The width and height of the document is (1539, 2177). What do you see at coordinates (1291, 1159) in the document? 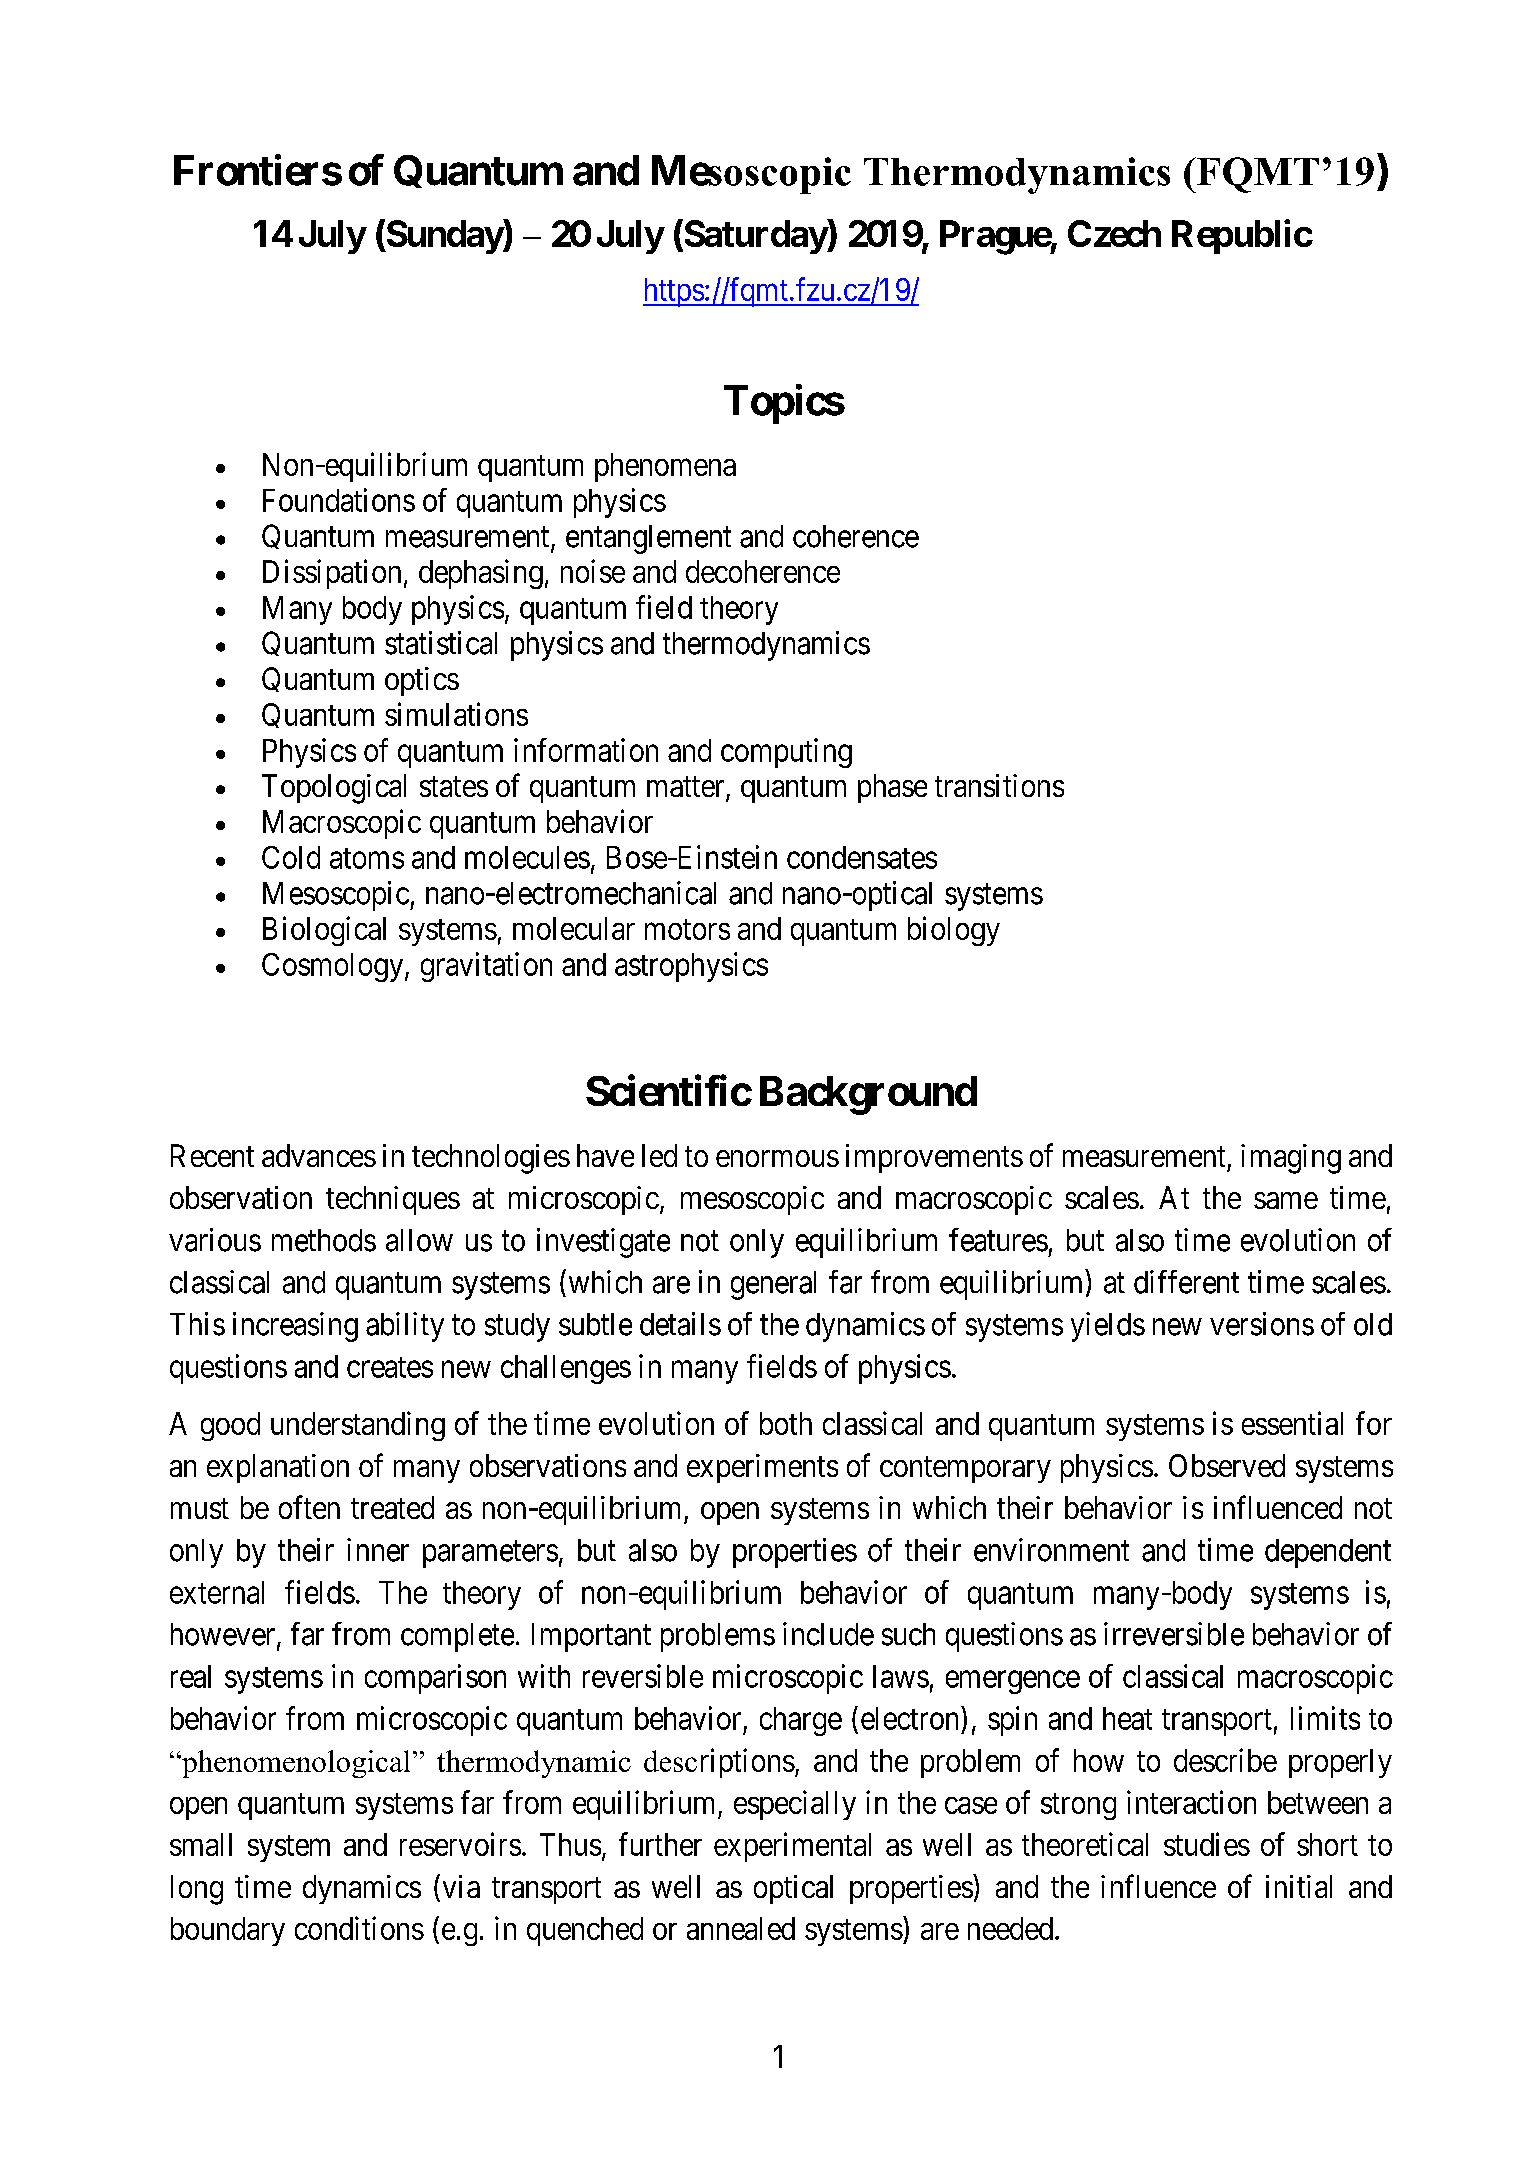
I see `imaging` at bounding box center [1291, 1159].
